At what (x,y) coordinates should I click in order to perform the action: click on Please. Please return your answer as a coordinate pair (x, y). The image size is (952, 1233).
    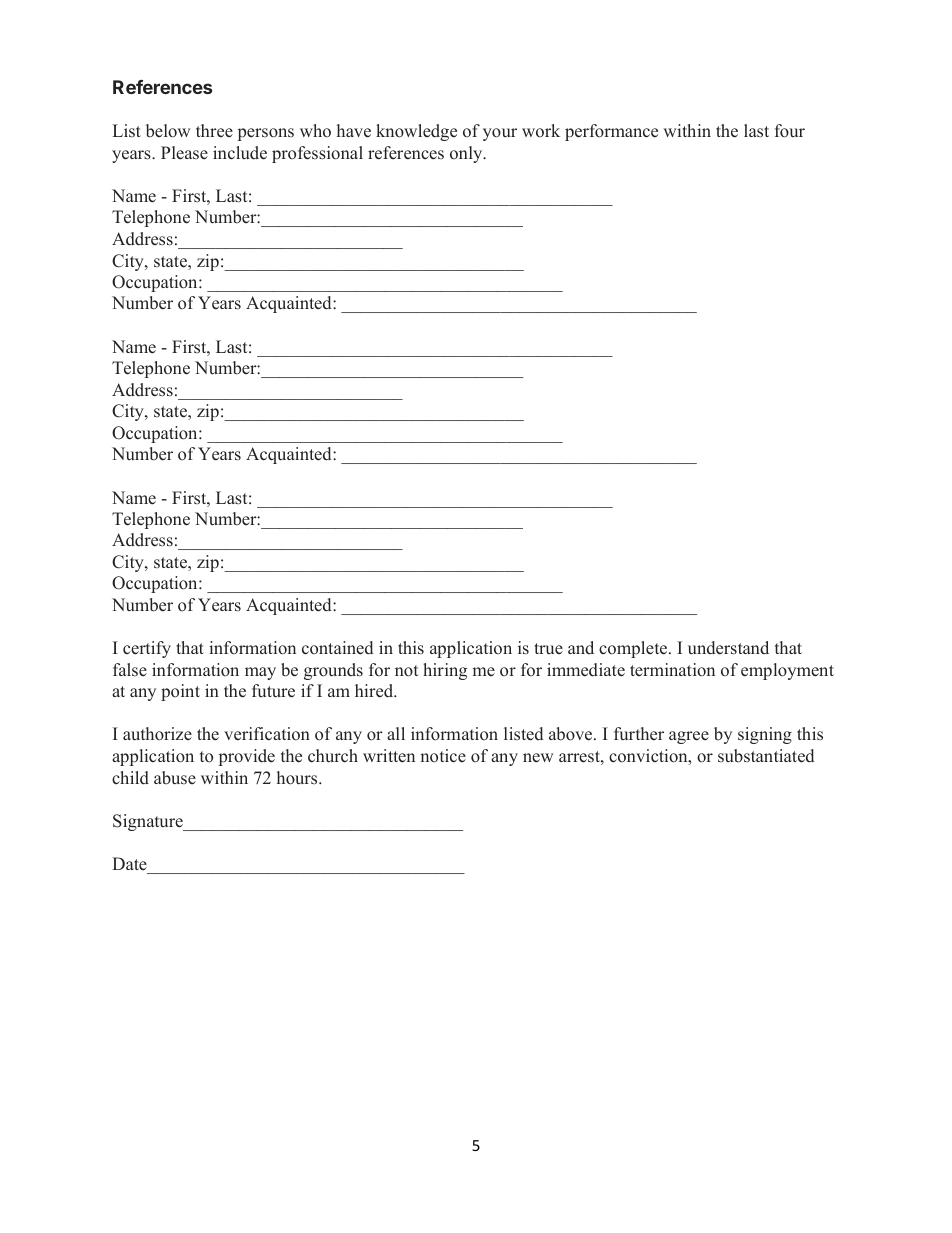
    Looking at the image, I should click on (184, 153).
